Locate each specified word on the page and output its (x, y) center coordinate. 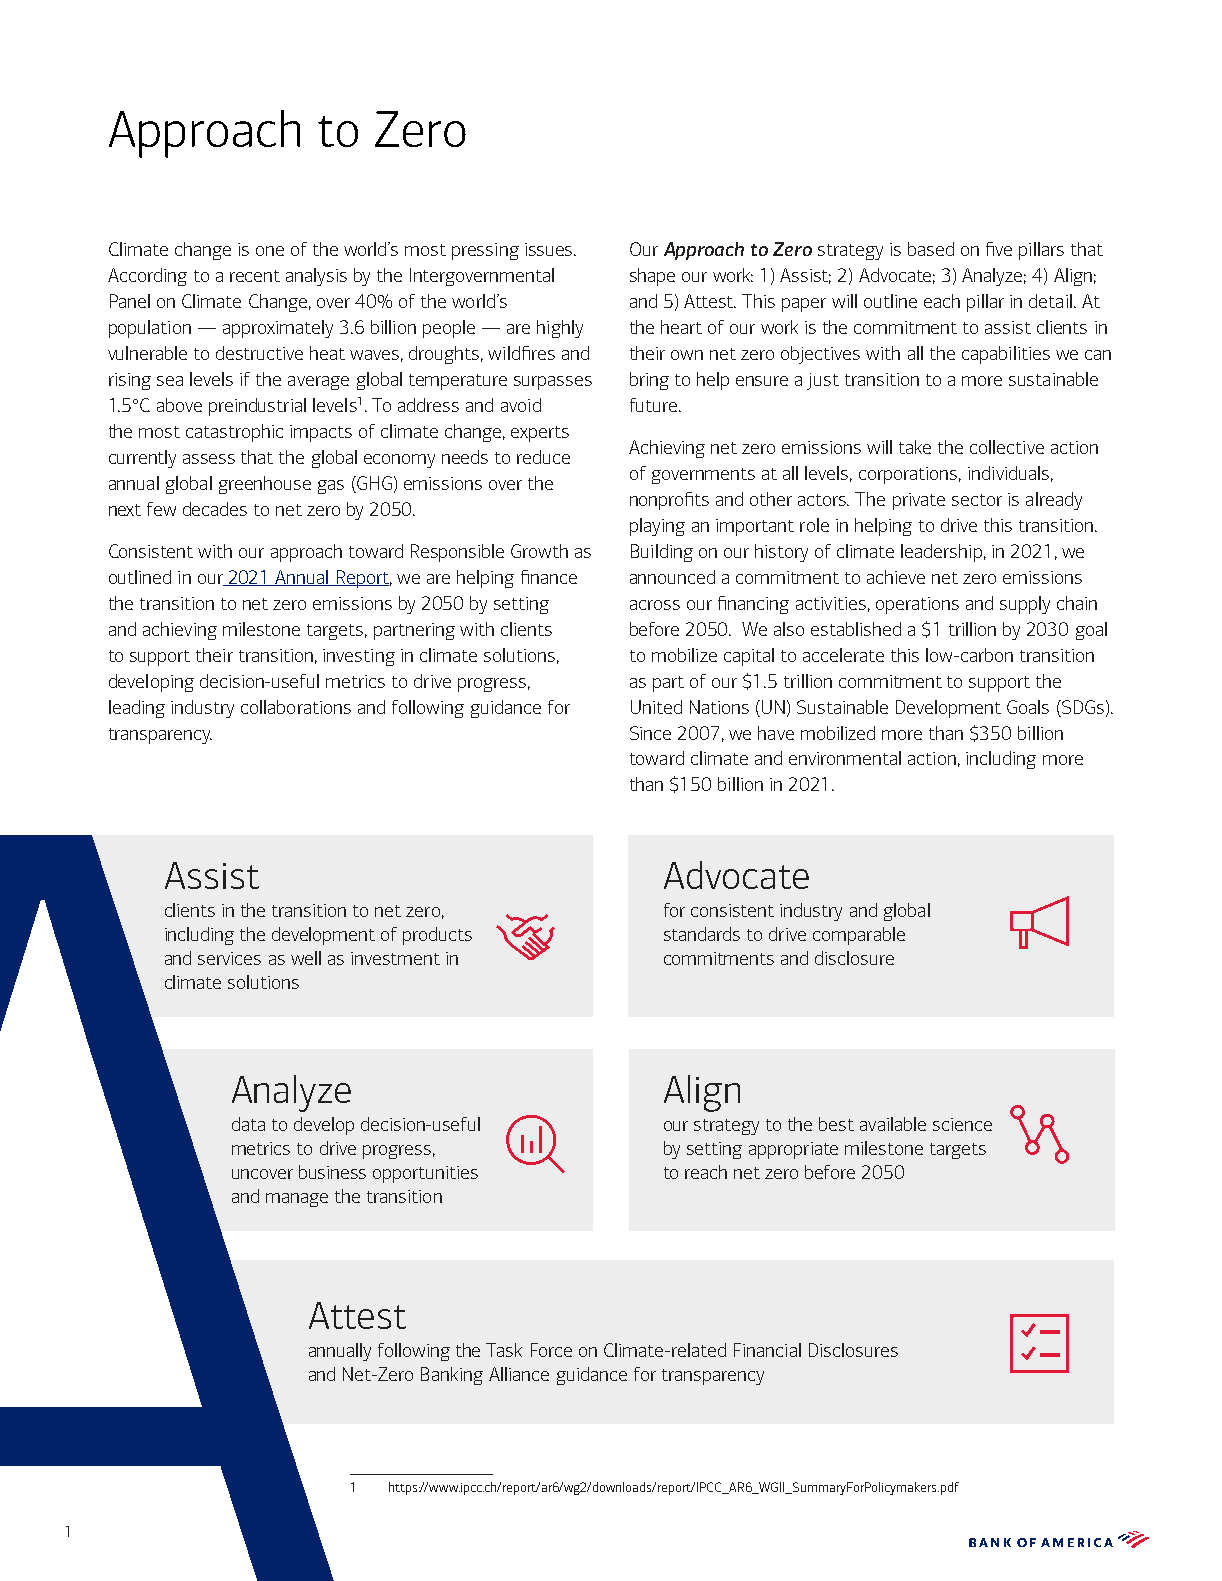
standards (702, 934)
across (655, 605)
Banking (452, 1376)
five (999, 249)
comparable (859, 936)
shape (652, 277)
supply (1025, 605)
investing (359, 657)
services (229, 958)
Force (551, 1350)
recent (255, 276)
